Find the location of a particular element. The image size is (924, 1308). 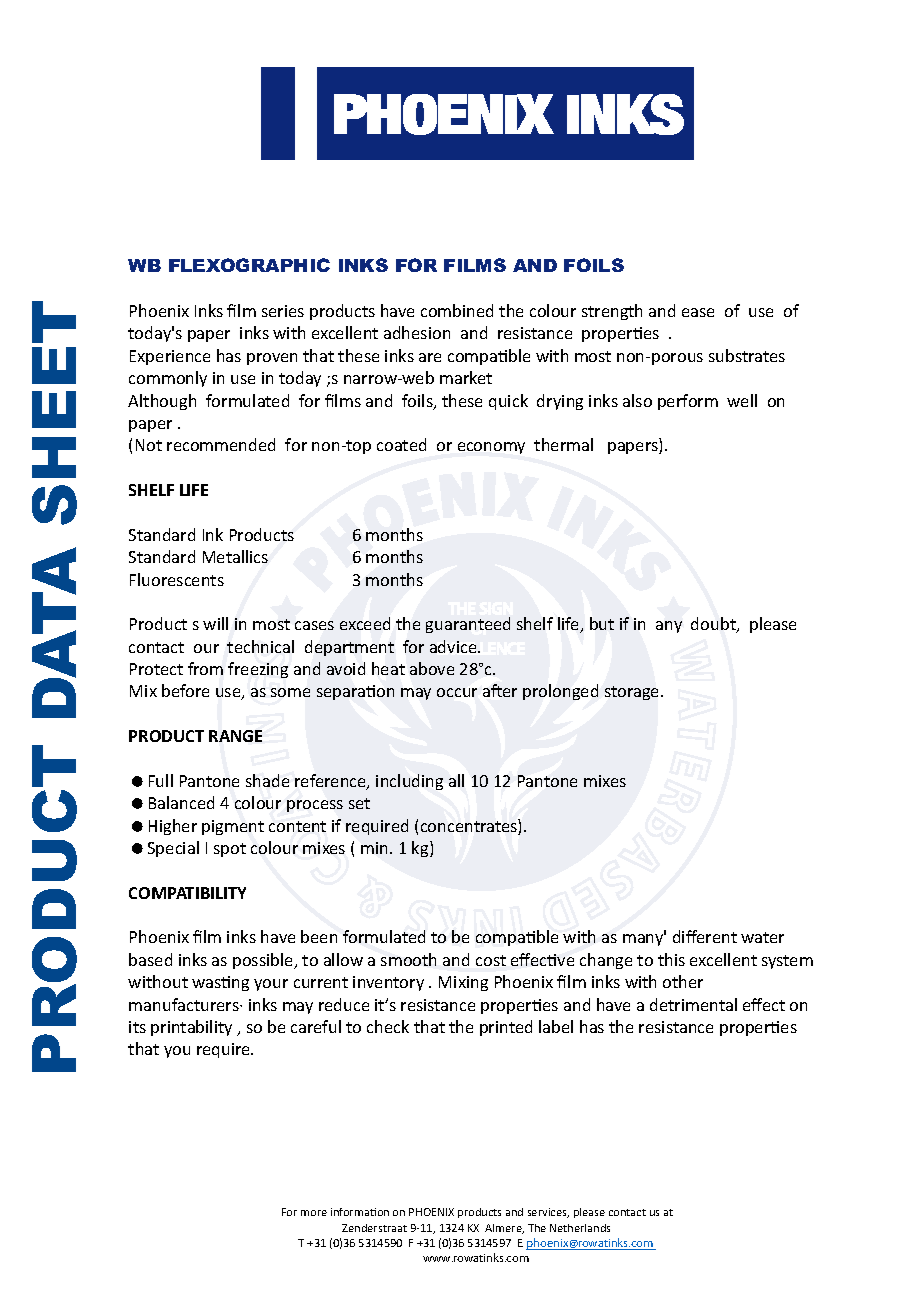

combined is located at coordinates (457, 310).
